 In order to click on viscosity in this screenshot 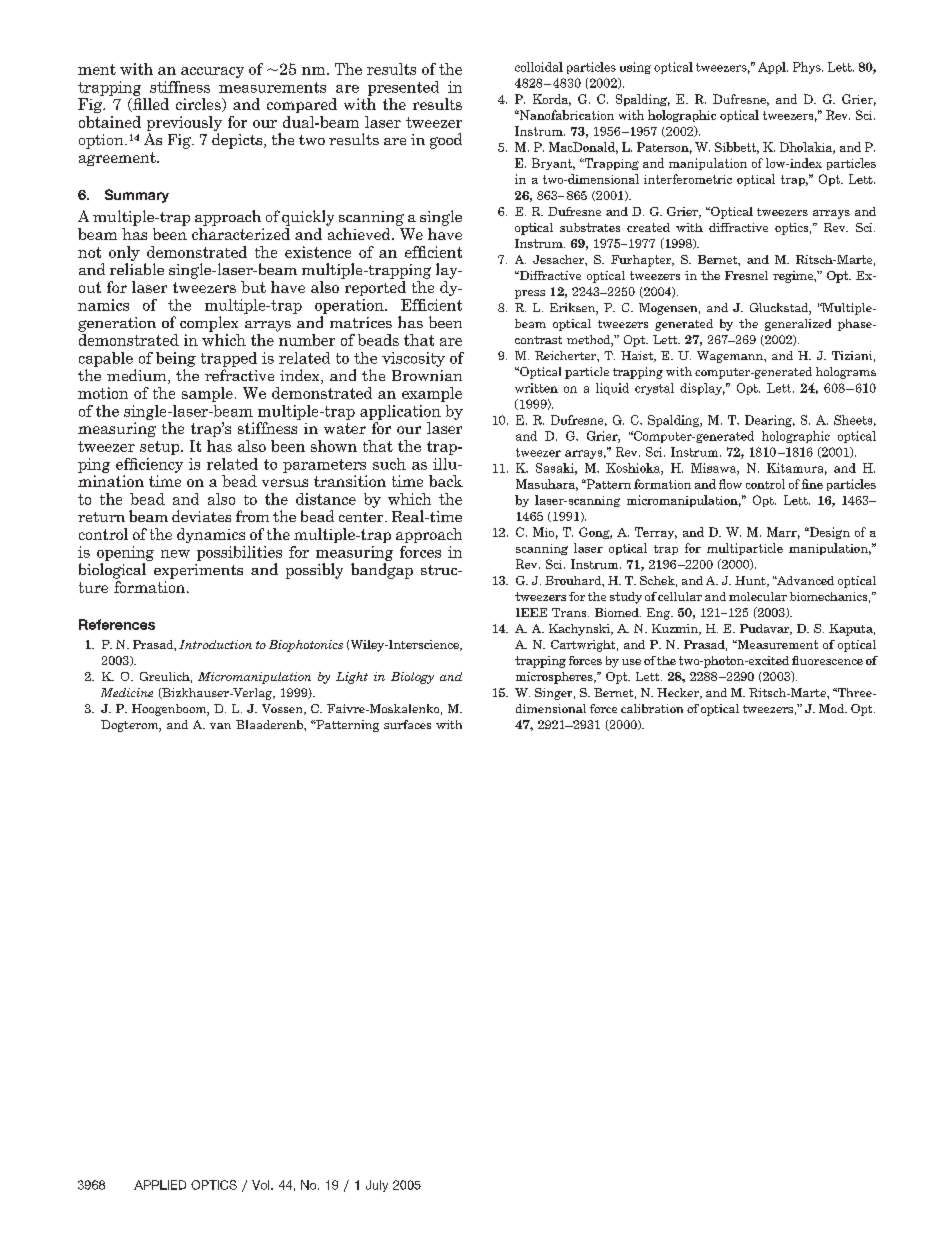, I will do `click(413, 359)`.
